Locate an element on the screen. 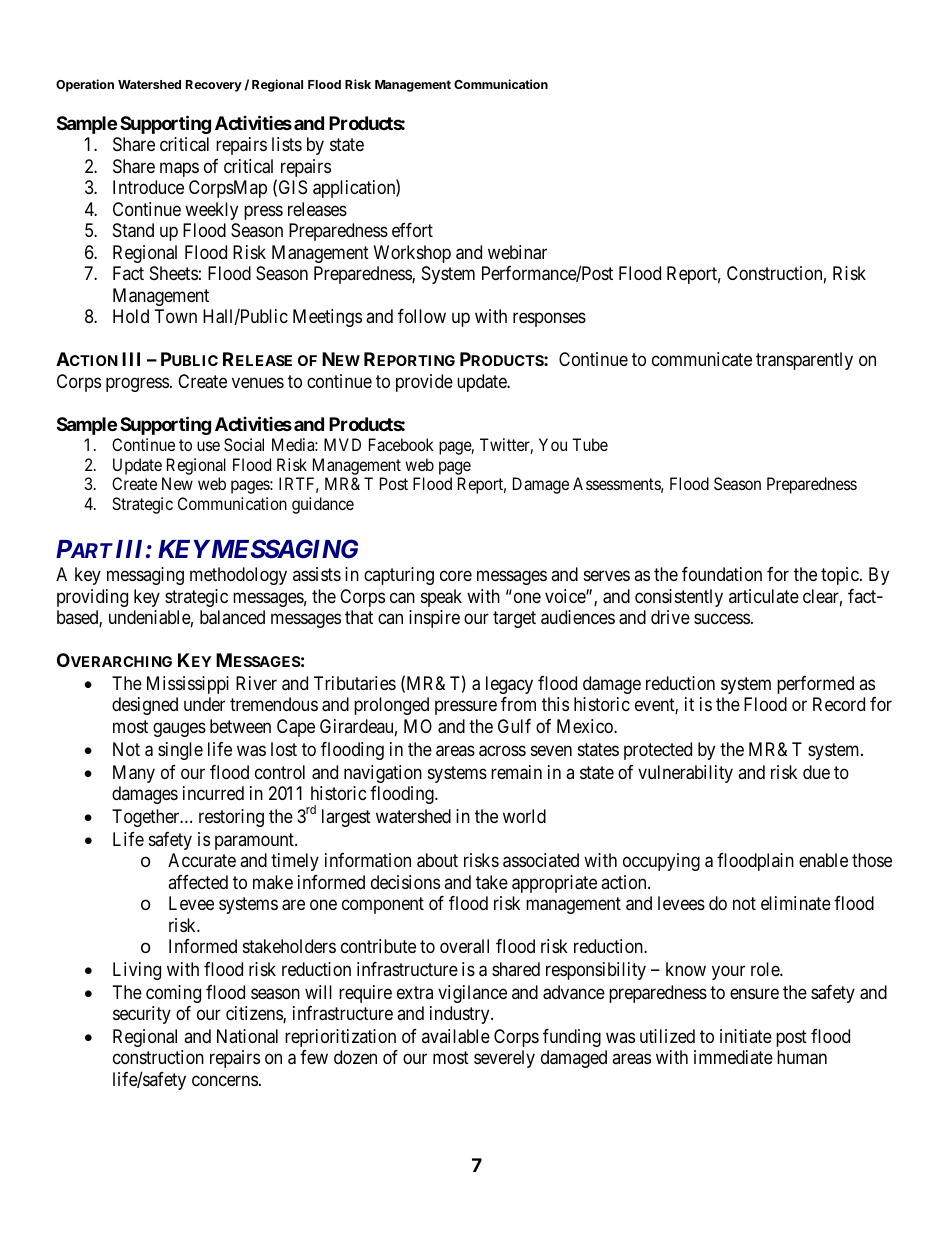 The height and width of the screenshot is (1233, 952). webinar is located at coordinates (517, 252).
